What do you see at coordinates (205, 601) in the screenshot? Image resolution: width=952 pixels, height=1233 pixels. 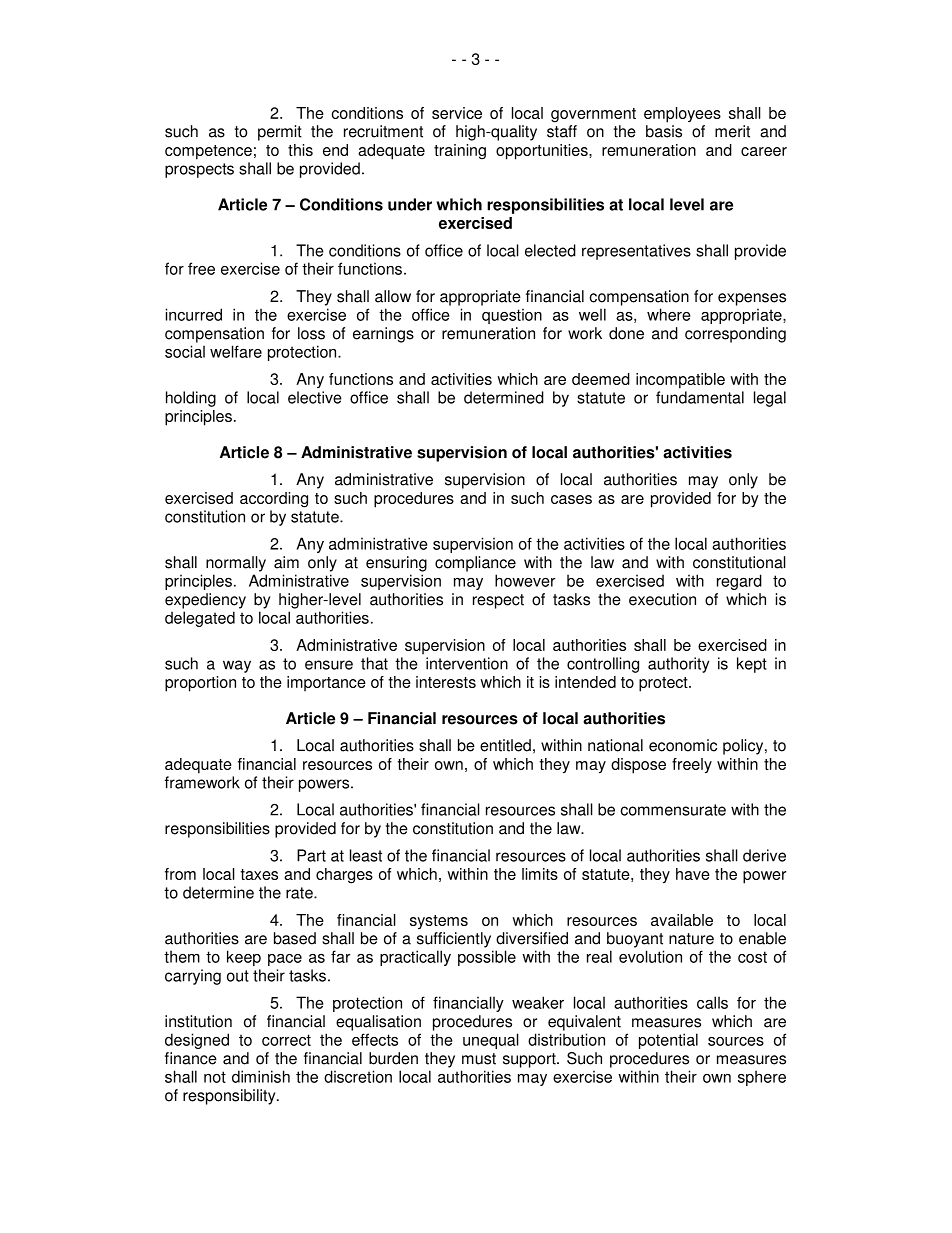 I see `expediency` at bounding box center [205, 601].
